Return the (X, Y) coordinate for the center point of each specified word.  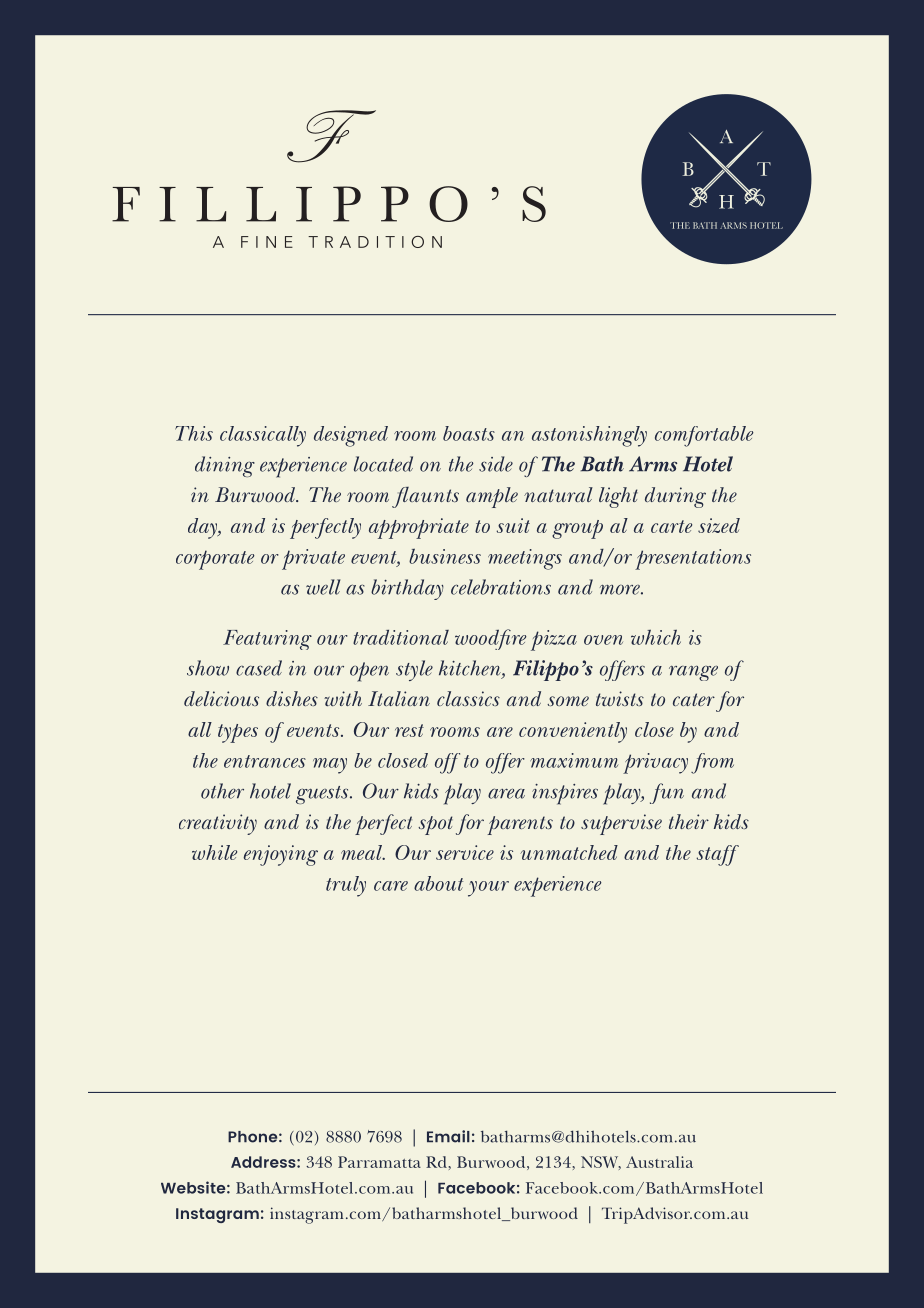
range (693, 673)
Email (448, 1136)
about (438, 883)
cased (259, 668)
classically (263, 436)
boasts (469, 433)
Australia (659, 1162)
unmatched (569, 852)
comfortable (704, 436)
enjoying (281, 855)
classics (468, 698)
